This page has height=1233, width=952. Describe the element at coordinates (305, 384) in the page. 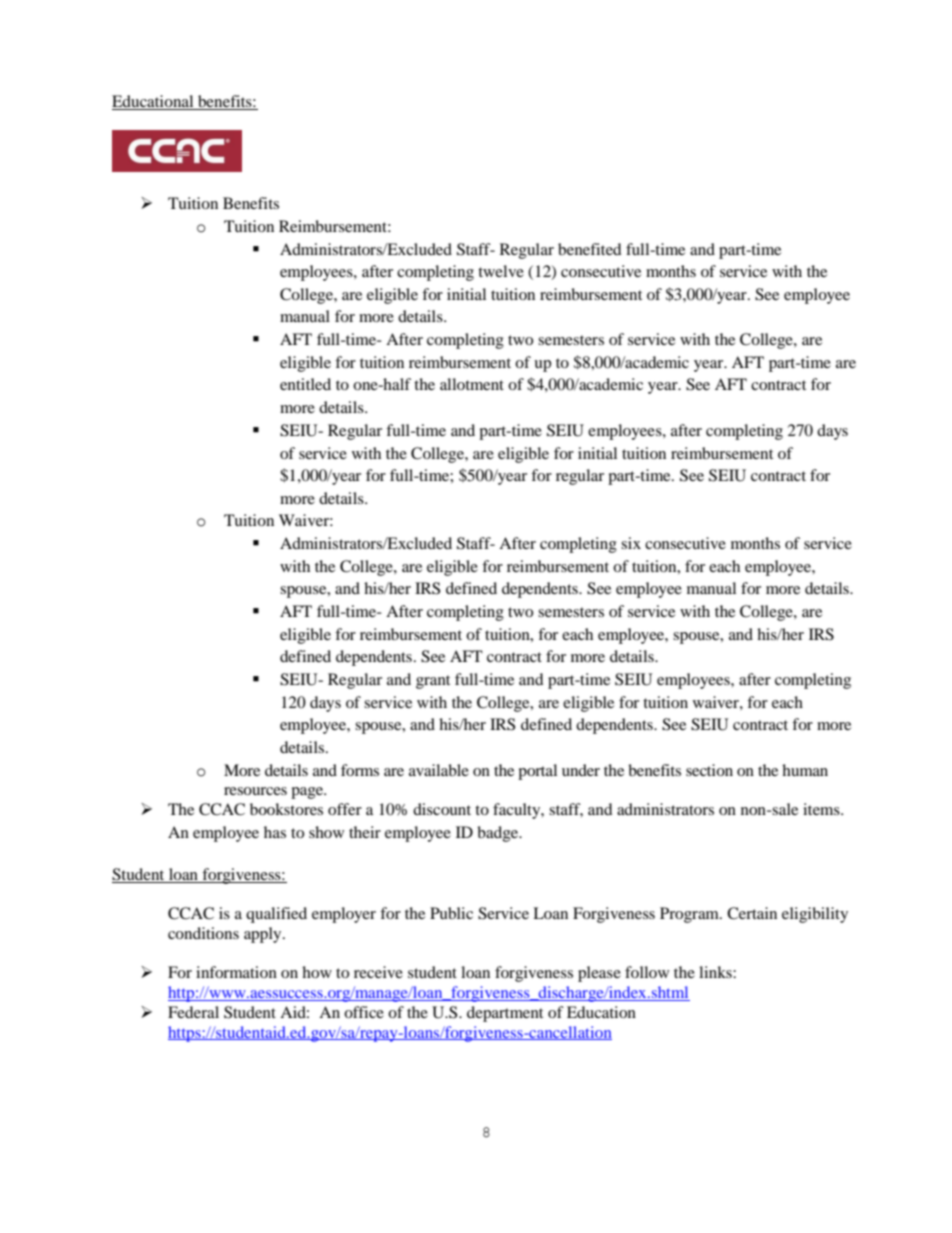

I see `entitled` at that location.
